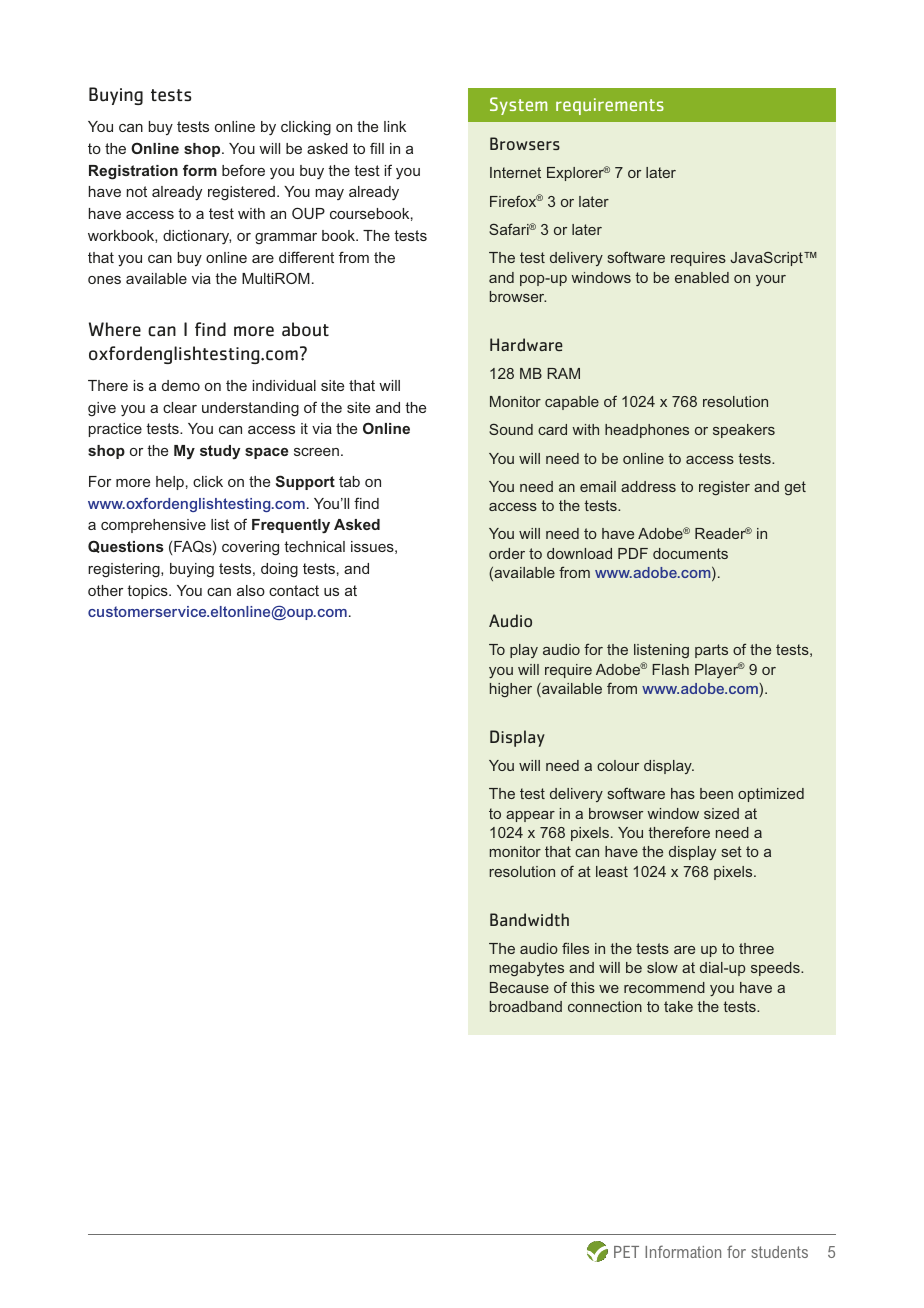  I want to click on speakers, so click(744, 431).
